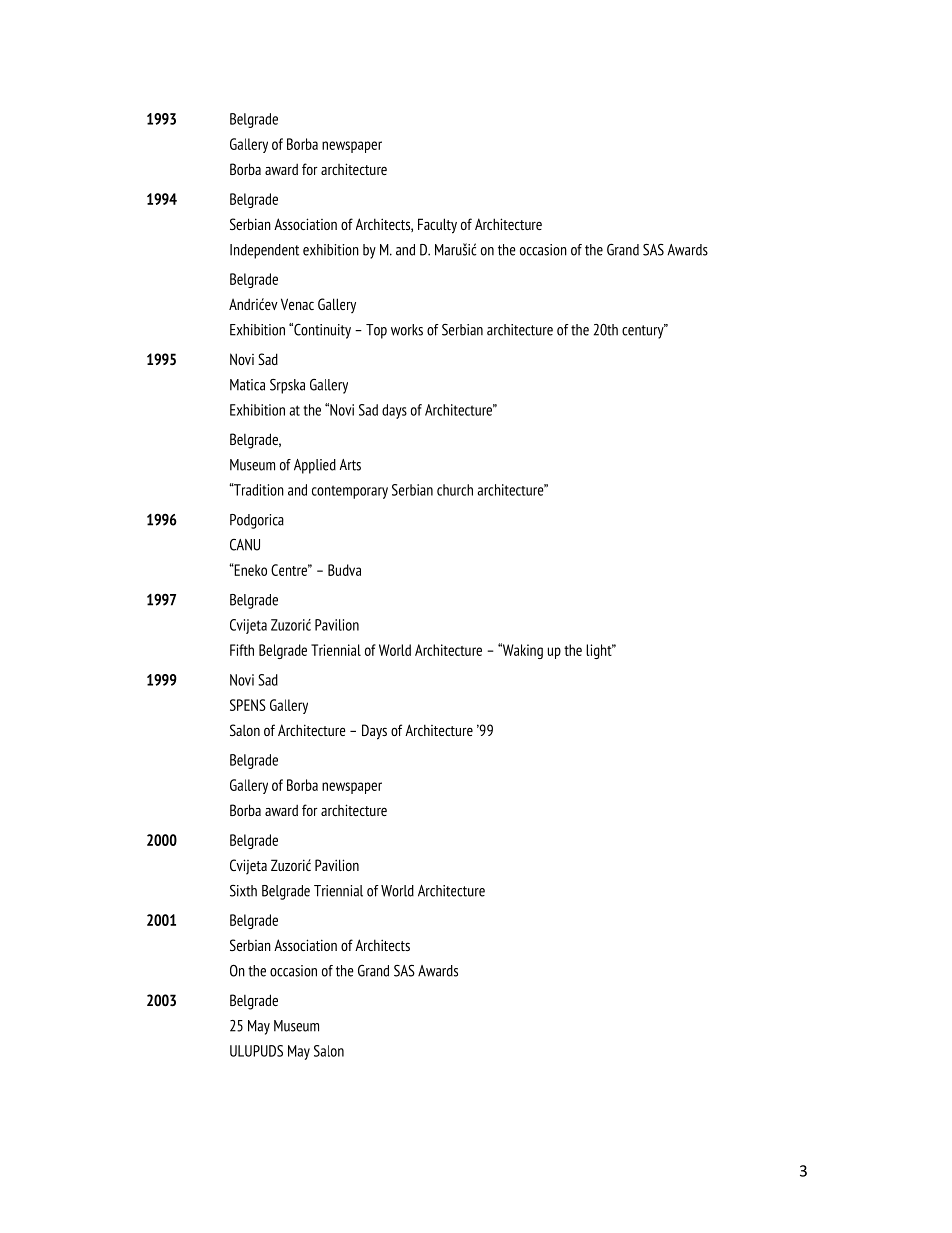 The width and height of the image is (952, 1233). I want to click on Fifth, so click(242, 650).
